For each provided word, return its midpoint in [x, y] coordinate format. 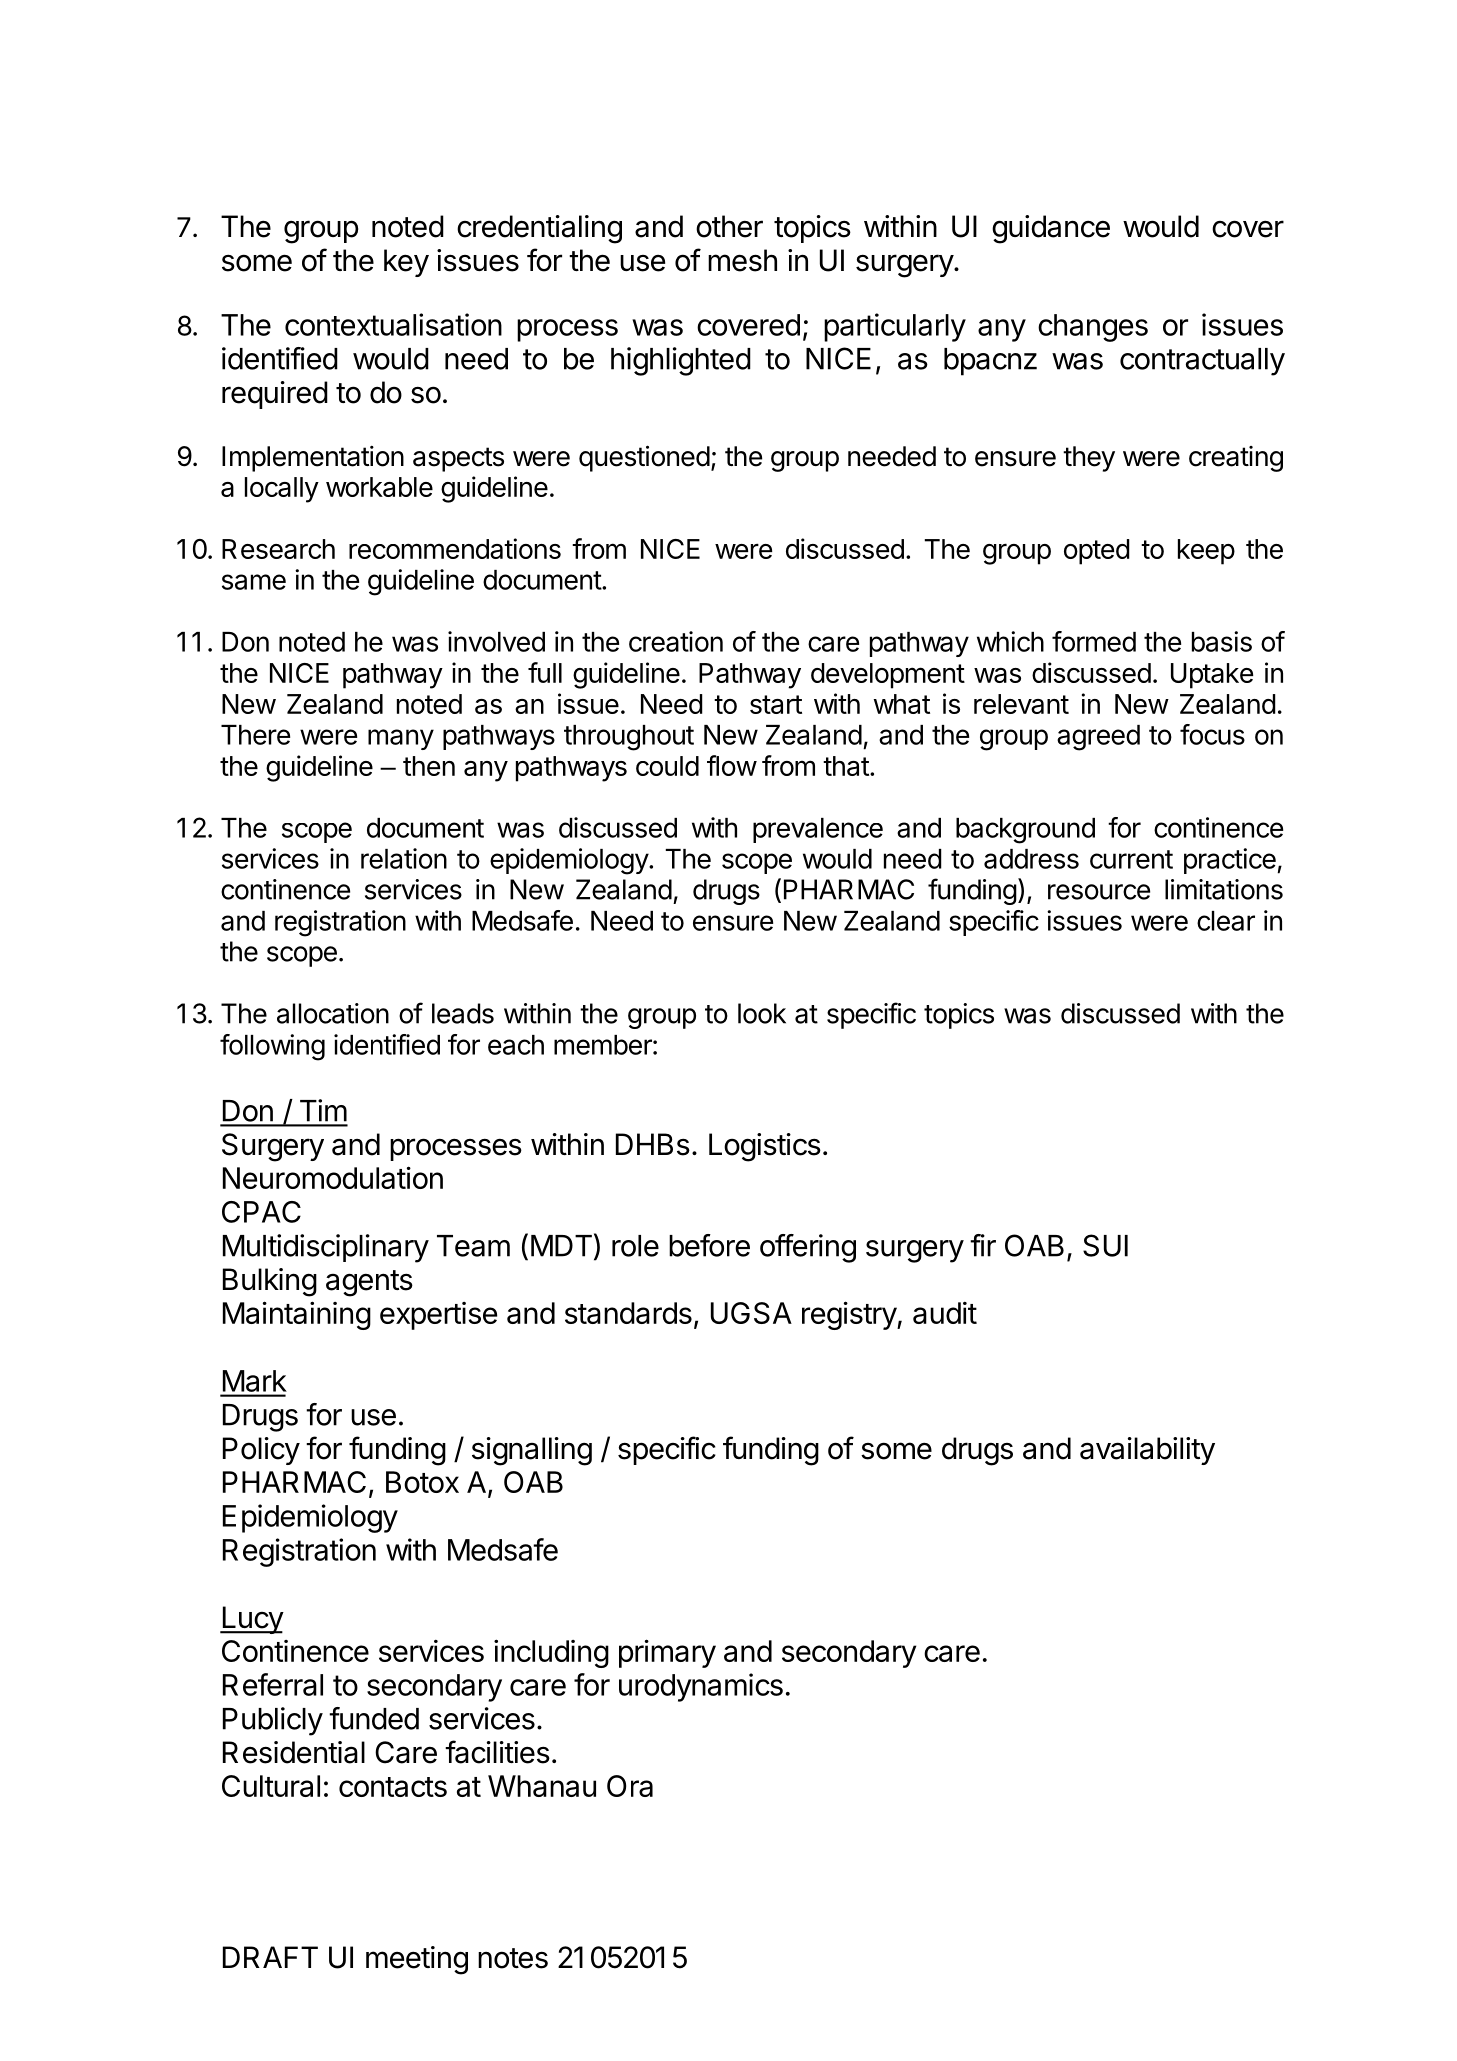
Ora [630, 1786]
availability [1147, 1451]
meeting [417, 1960]
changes [1093, 328]
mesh [742, 260]
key [406, 263]
